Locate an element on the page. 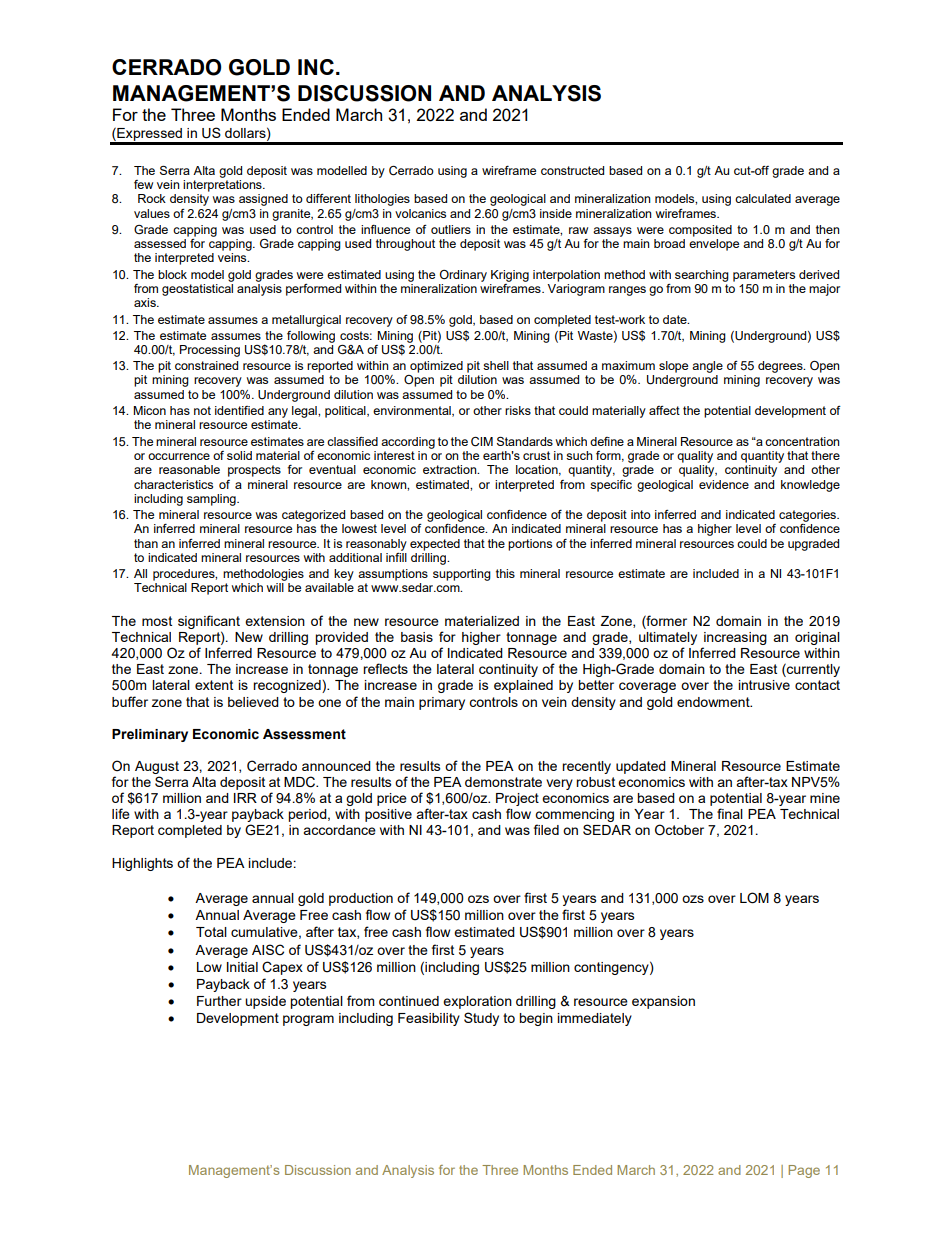  final is located at coordinates (730, 813).
